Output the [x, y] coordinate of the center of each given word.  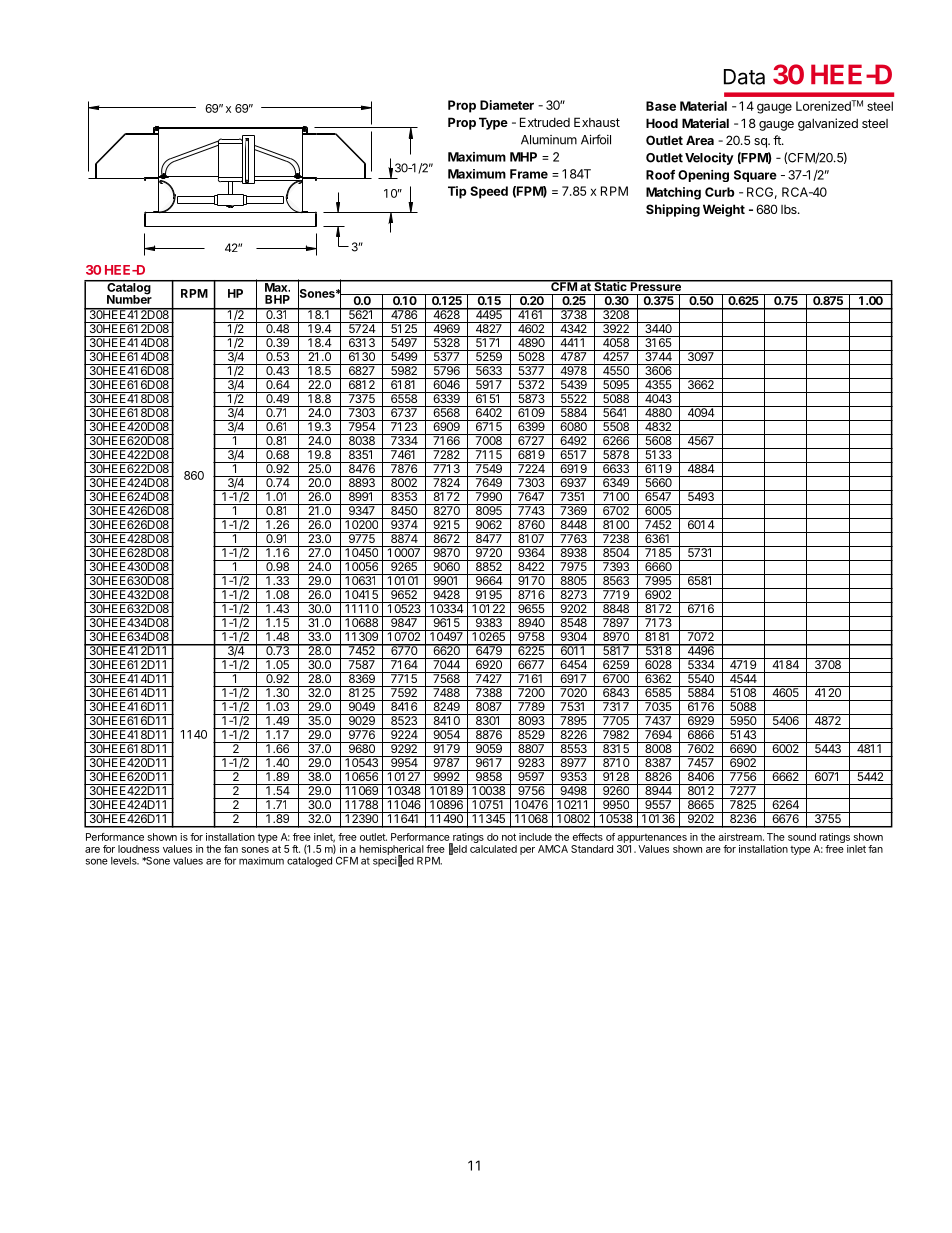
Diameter [507, 105]
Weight [724, 210]
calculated [493, 849]
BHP [277, 299]
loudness [138, 849]
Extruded [545, 122]
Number [129, 298]
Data [744, 77]
